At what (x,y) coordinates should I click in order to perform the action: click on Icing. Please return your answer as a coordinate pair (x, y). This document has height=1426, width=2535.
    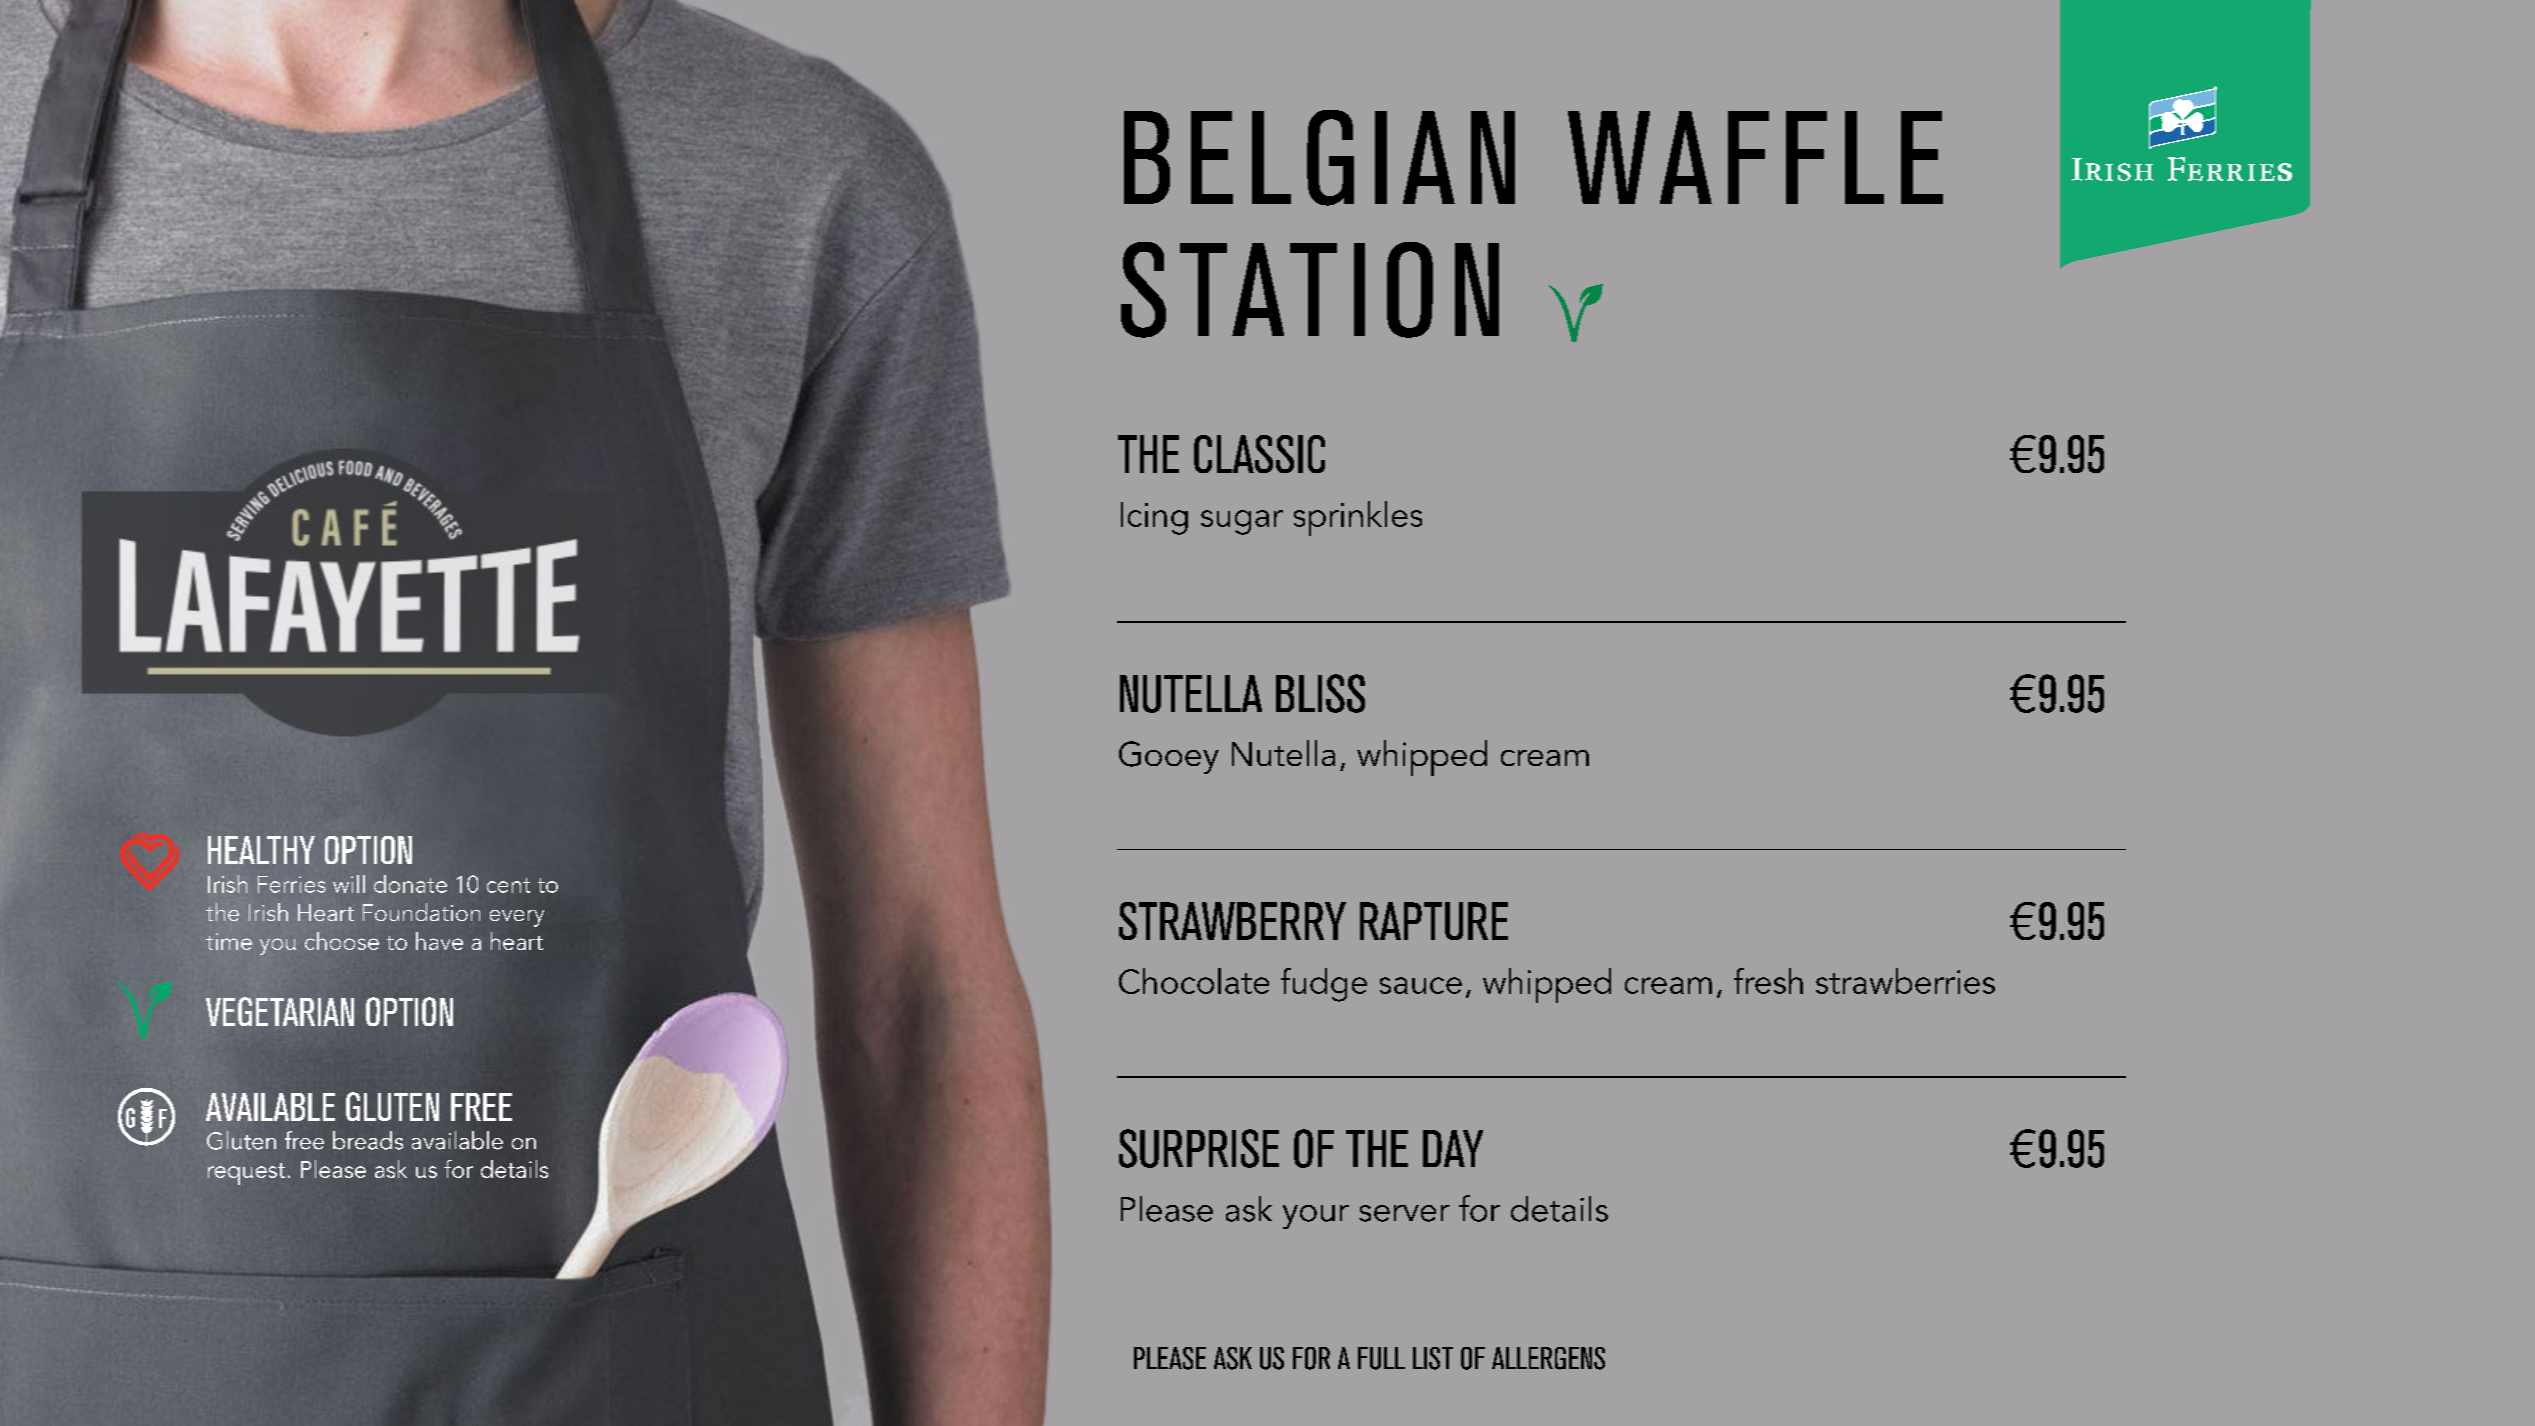
    Looking at the image, I should click on (1154, 518).
